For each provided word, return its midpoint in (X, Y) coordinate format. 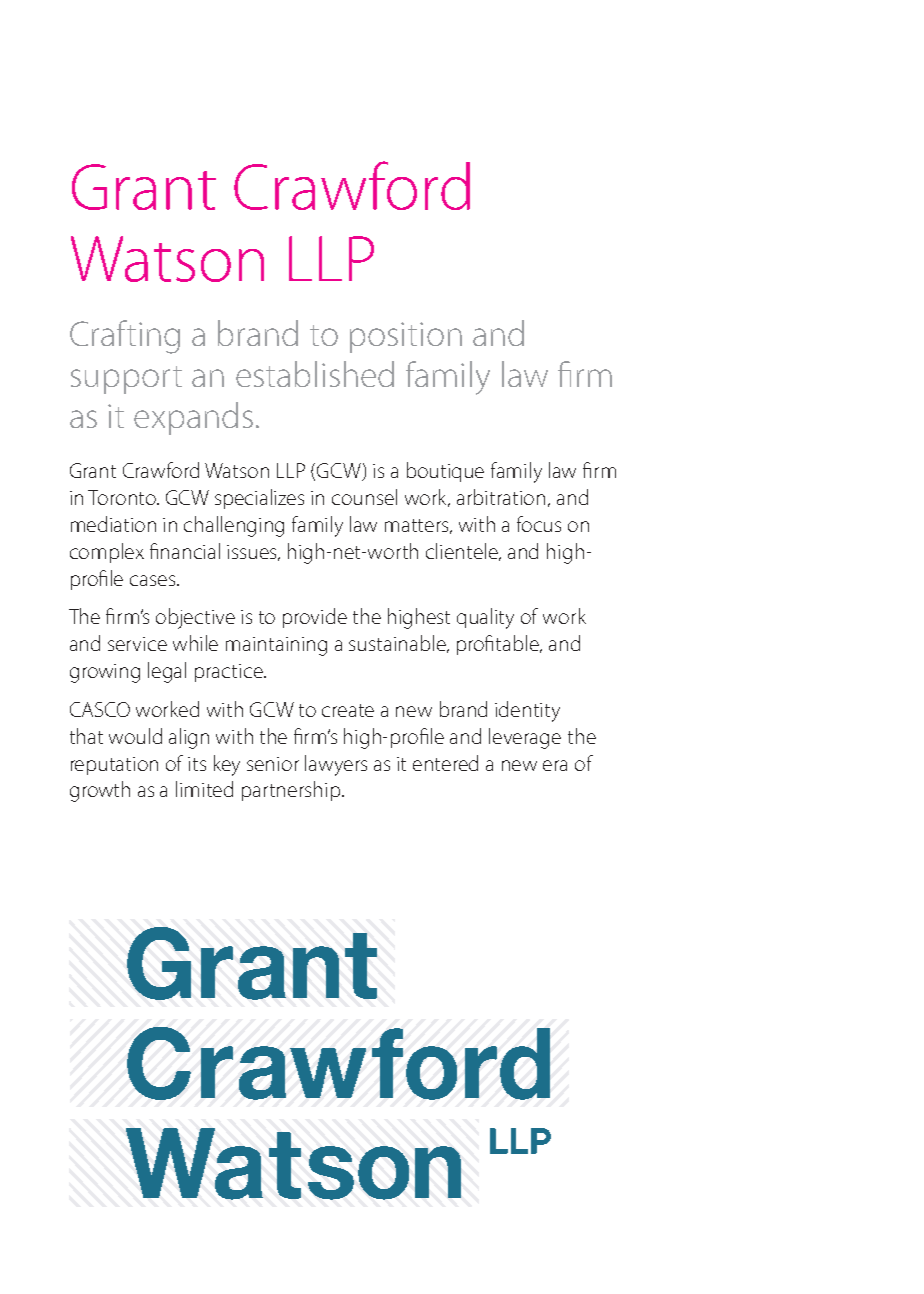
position (406, 337)
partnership (292, 791)
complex (107, 553)
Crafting (125, 337)
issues (253, 553)
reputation (114, 766)
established (315, 374)
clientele (463, 552)
